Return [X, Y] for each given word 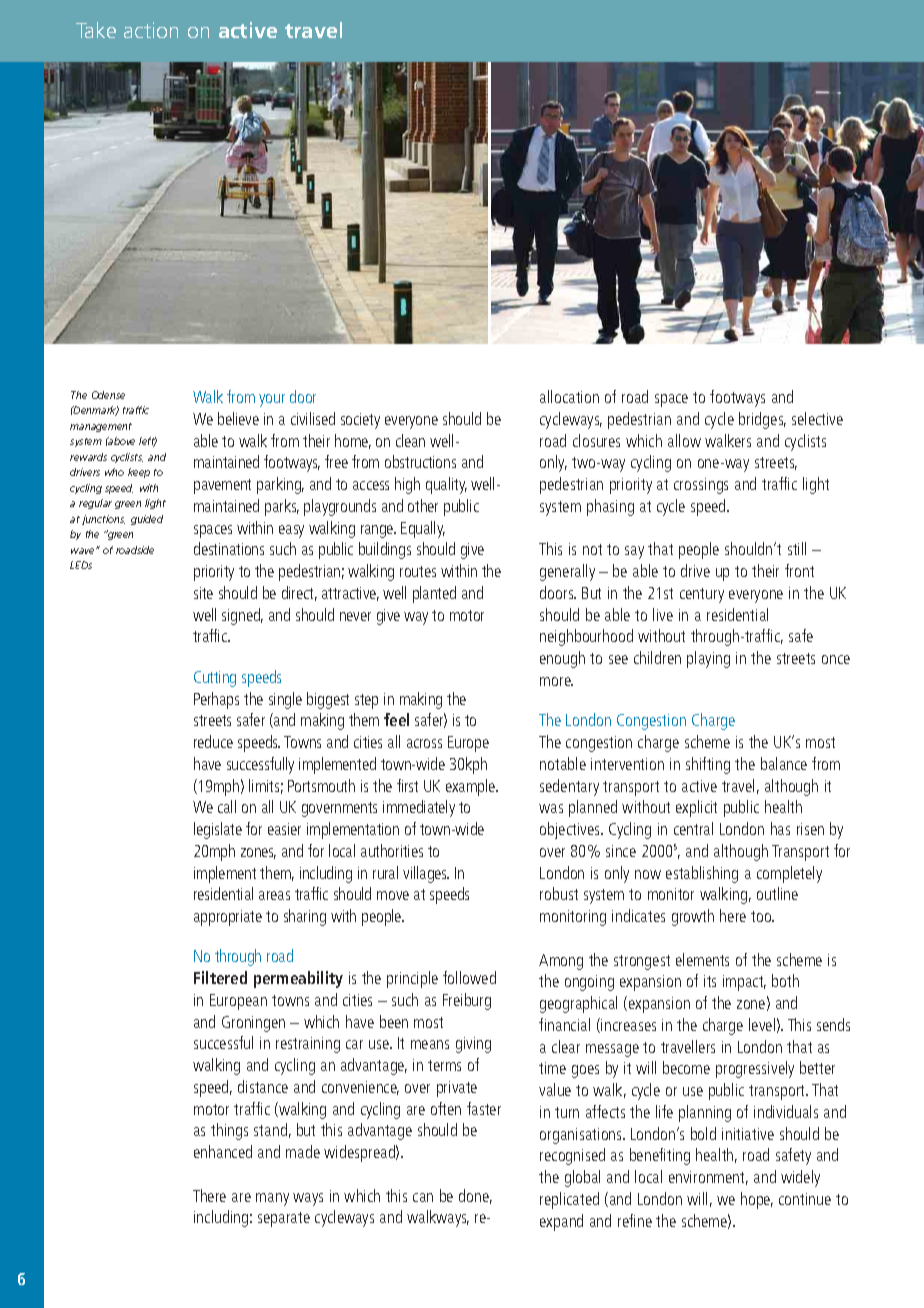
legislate [218, 830]
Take [96, 30]
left [148, 442]
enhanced [223, 1151]
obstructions [420, 461]
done [475, 1196]
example [472, 787]
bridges [762, 420]
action [151, 30]
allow [684, 440]
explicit [696, 808]
